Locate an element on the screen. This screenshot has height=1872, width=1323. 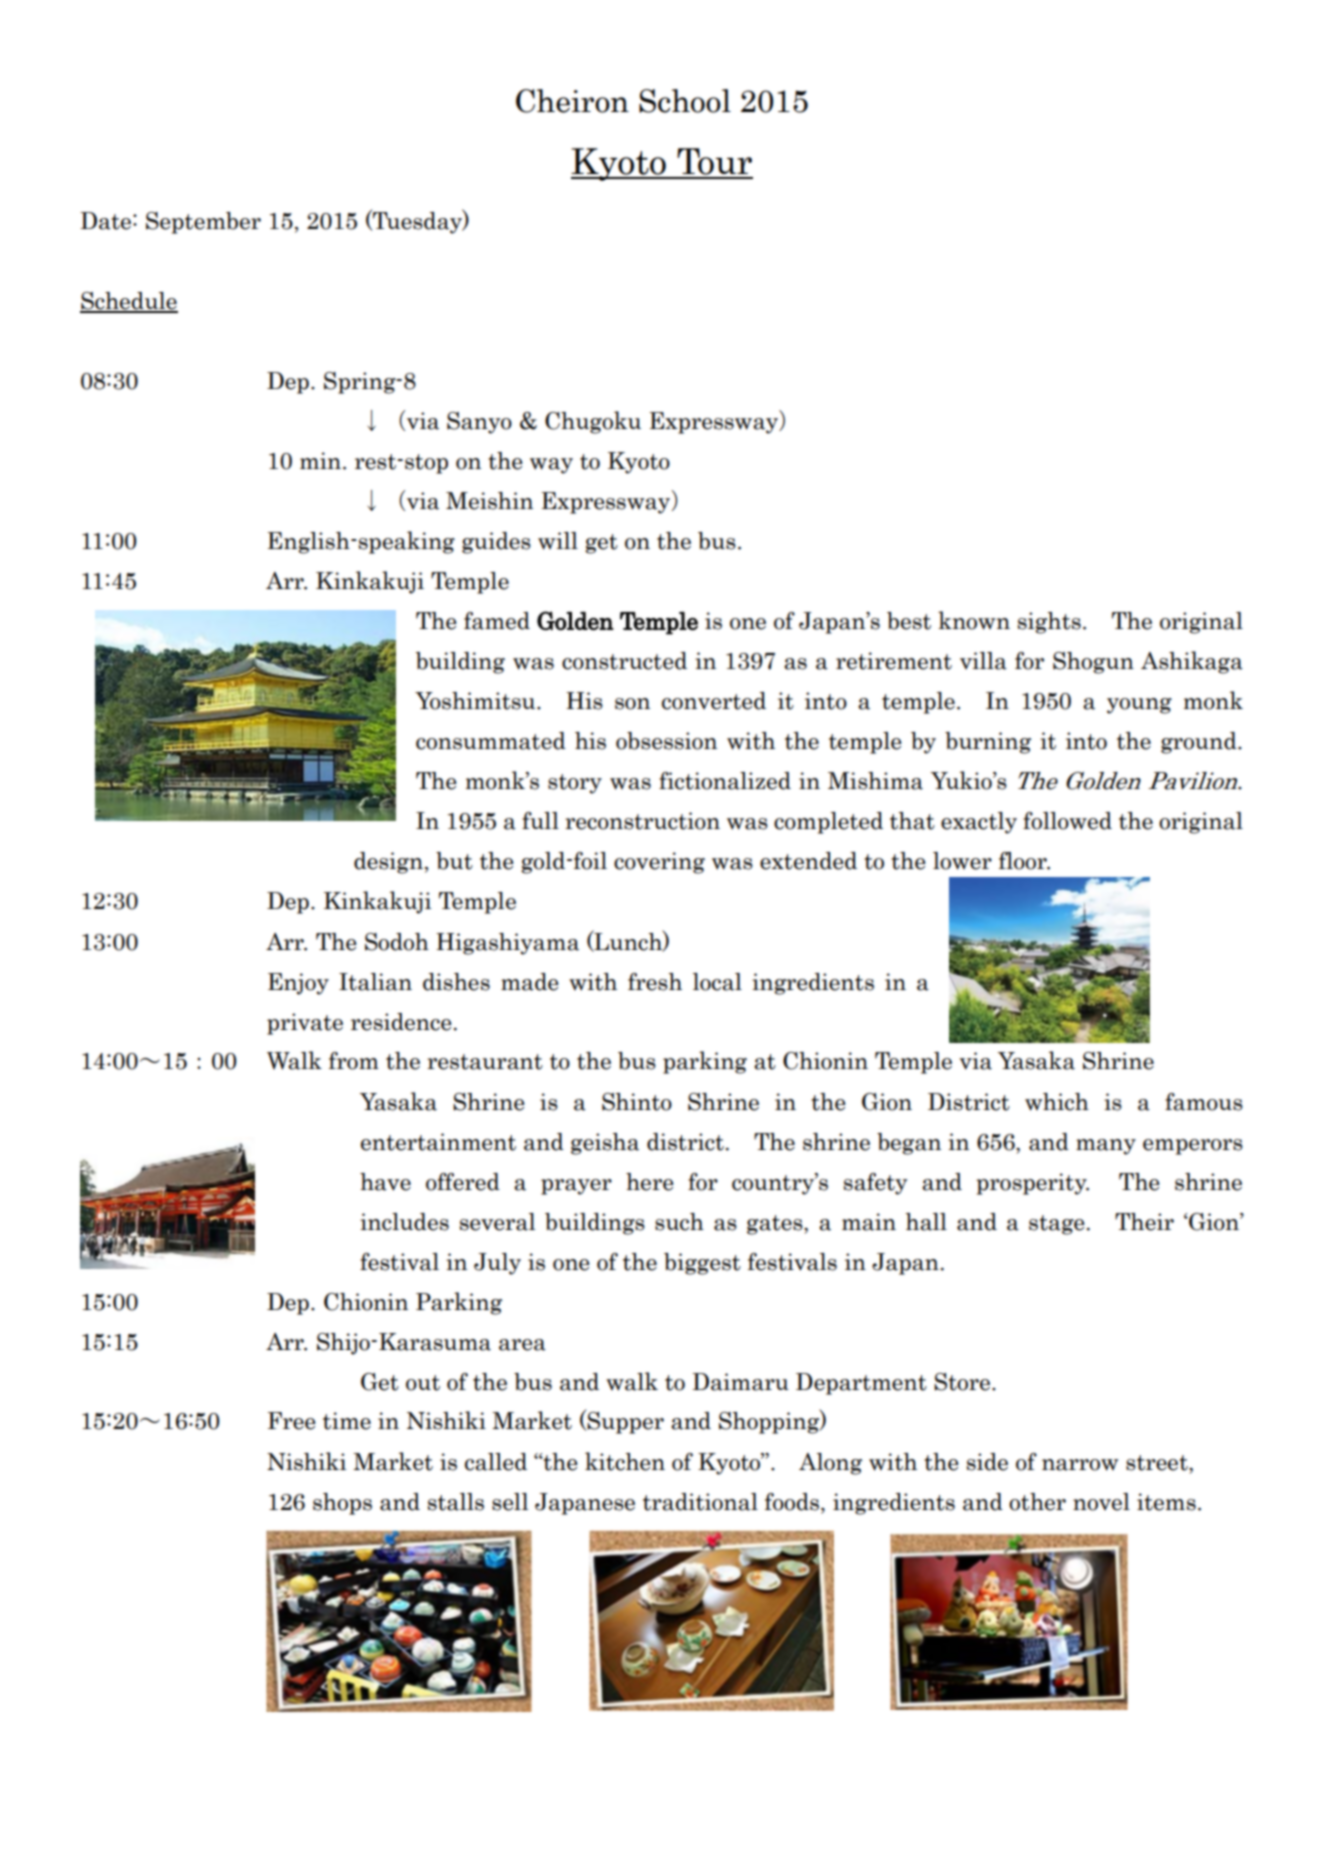
September is located at coordinates (203, 223).
